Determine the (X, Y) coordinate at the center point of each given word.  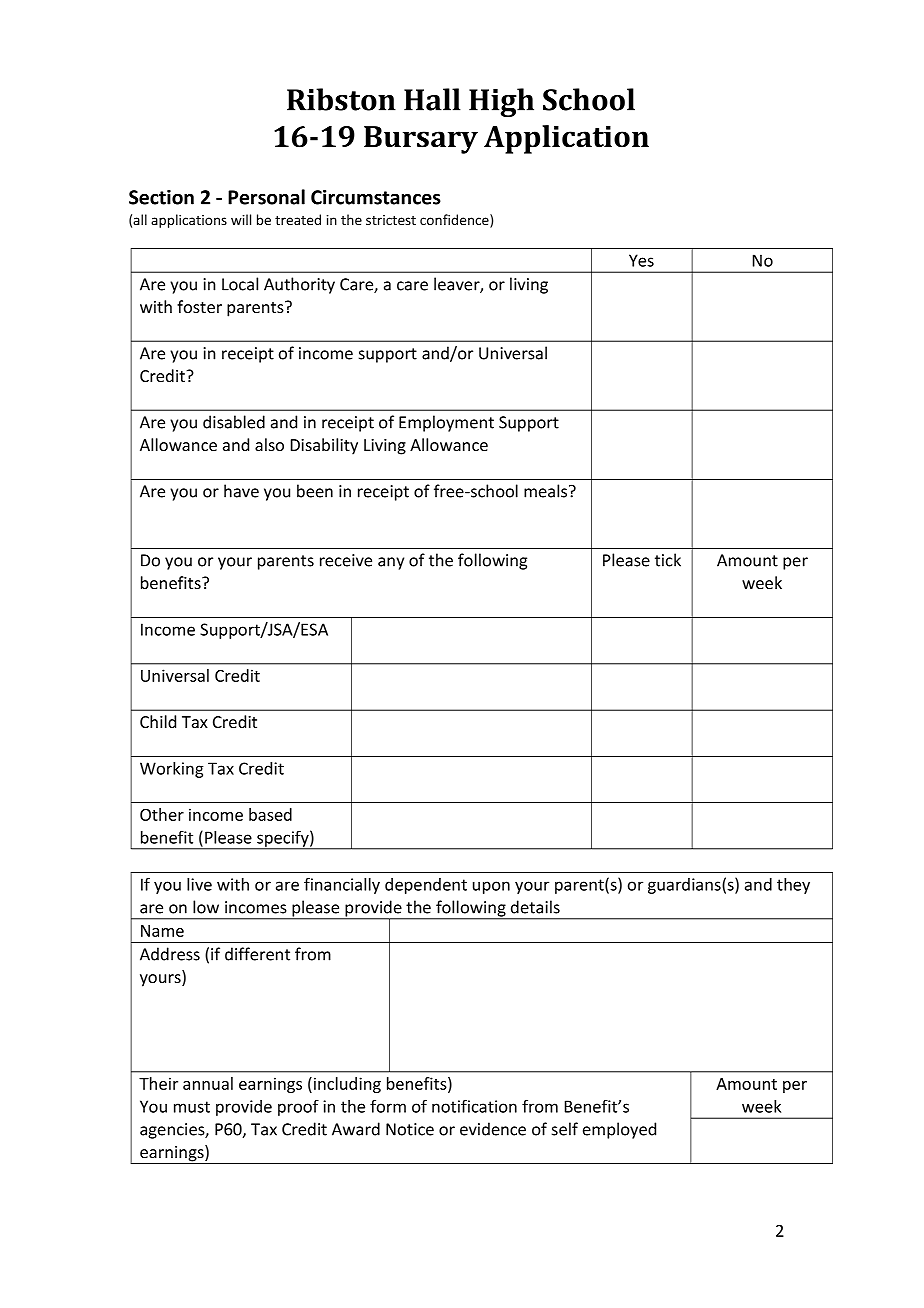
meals (547, 491)
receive (346, 560)
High (501, 102)
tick (668, 560)
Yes (641, 260)
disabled (234, 422)
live (199, 884)
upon (491, 887)
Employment (446, 423)
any (391, 563)
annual (208, 1083)
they (793, 886)
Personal (266, 197)
